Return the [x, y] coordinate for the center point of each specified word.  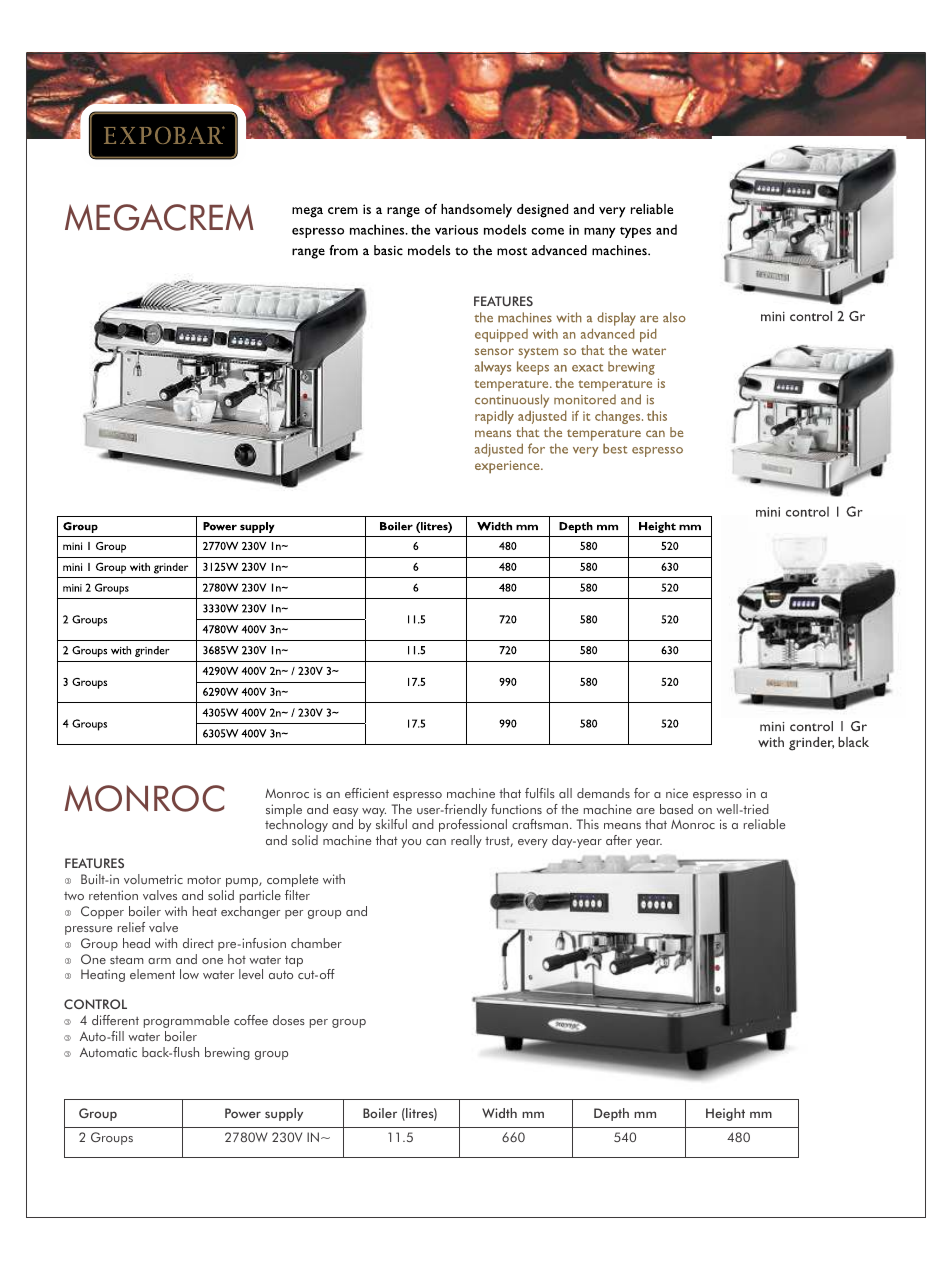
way [374, 812]
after [619, 840]
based [676, 809]
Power [243, 1113]
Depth [611, 1114]
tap [294, 961]
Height [725, 1114]
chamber [316, 943]
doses [289, 1020]
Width [499, 1113]
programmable [186, 1021]
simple [284, 810]
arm [159, 961]
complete [292, 880]
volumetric [153, 879]
